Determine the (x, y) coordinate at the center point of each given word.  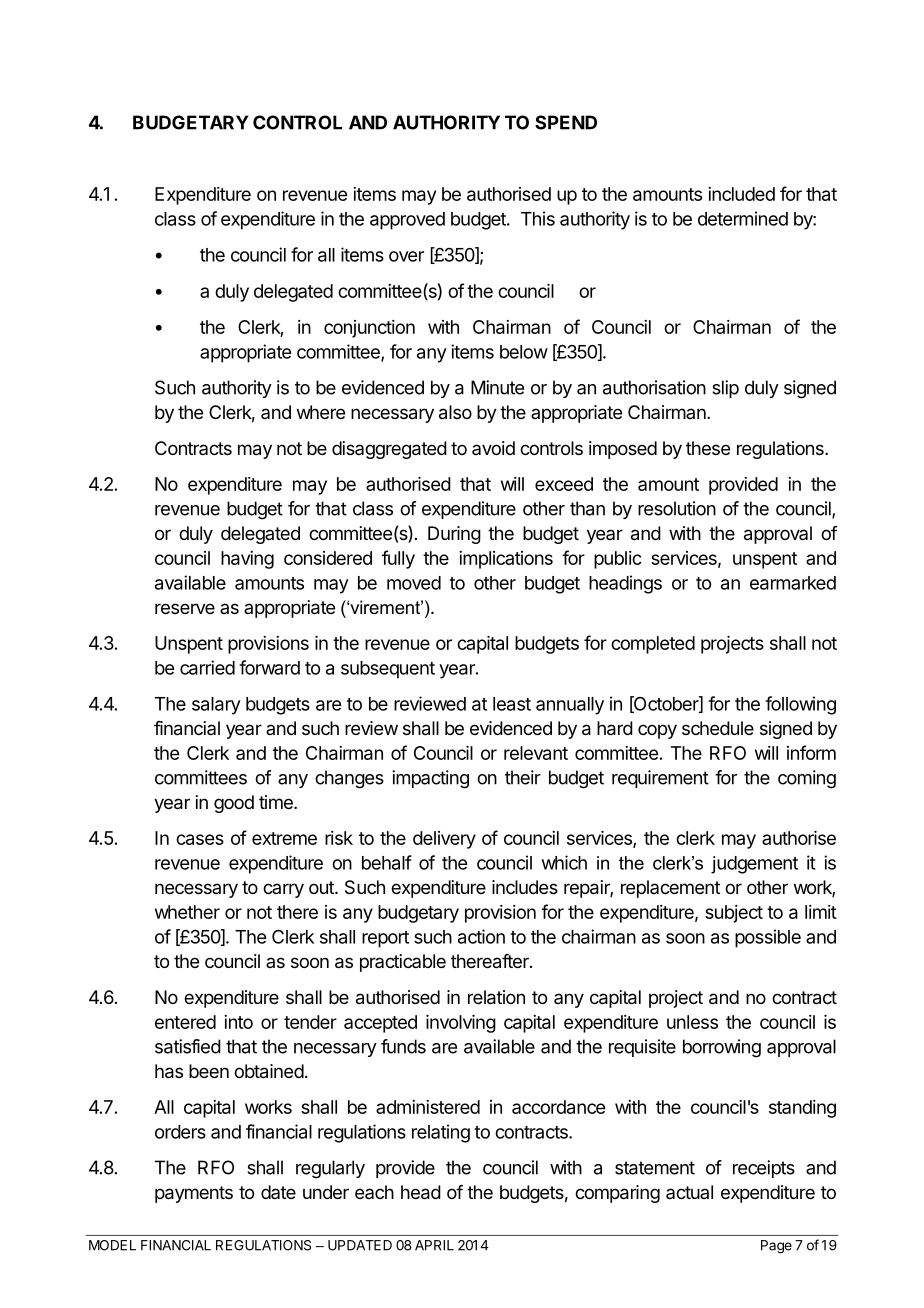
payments (194, 1194)
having (247, 560)
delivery (444, 840)
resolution (677, 508)
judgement (754, 865)
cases (200, 839)
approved (407, 221)
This (538, 218)
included (741, 194)
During (454, 535)
